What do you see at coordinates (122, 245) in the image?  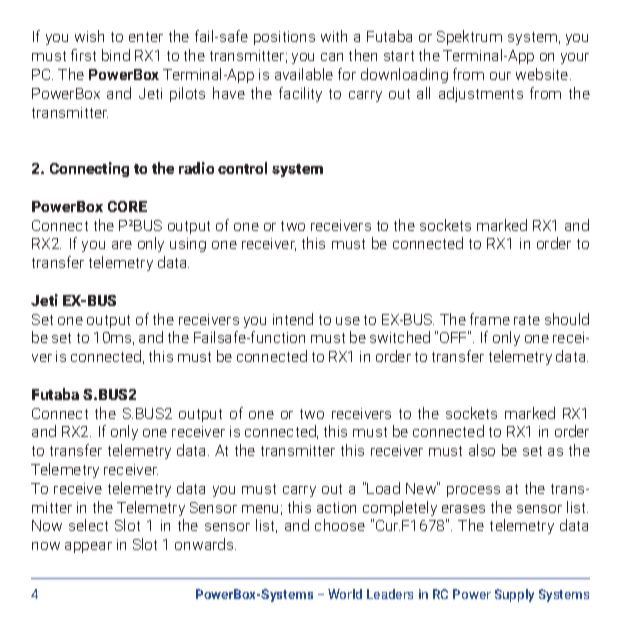 I see `are` at bounding box center [122, 245].
